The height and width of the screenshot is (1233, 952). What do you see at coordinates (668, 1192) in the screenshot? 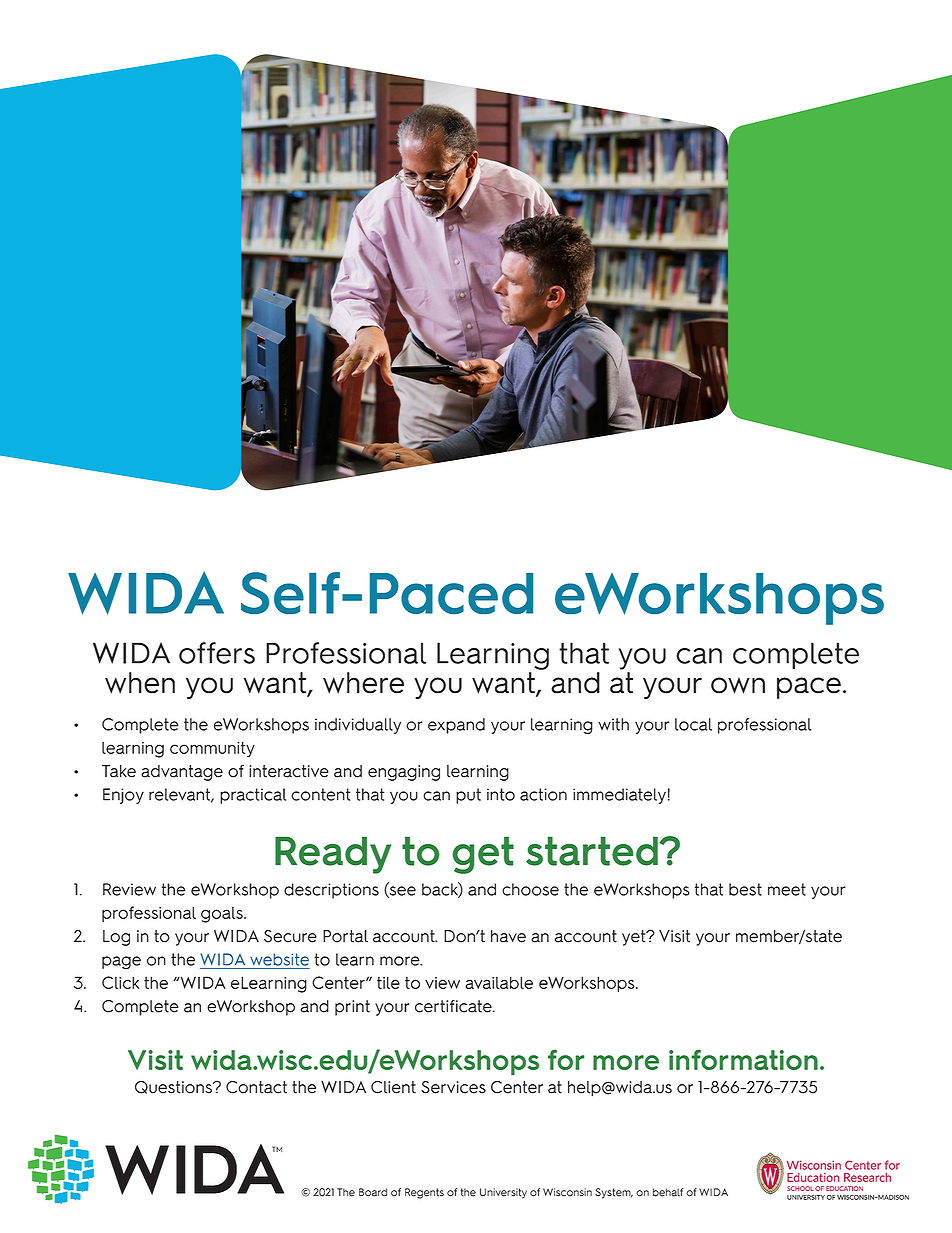
I see `behalf` at bounding box center [668, 1192].
